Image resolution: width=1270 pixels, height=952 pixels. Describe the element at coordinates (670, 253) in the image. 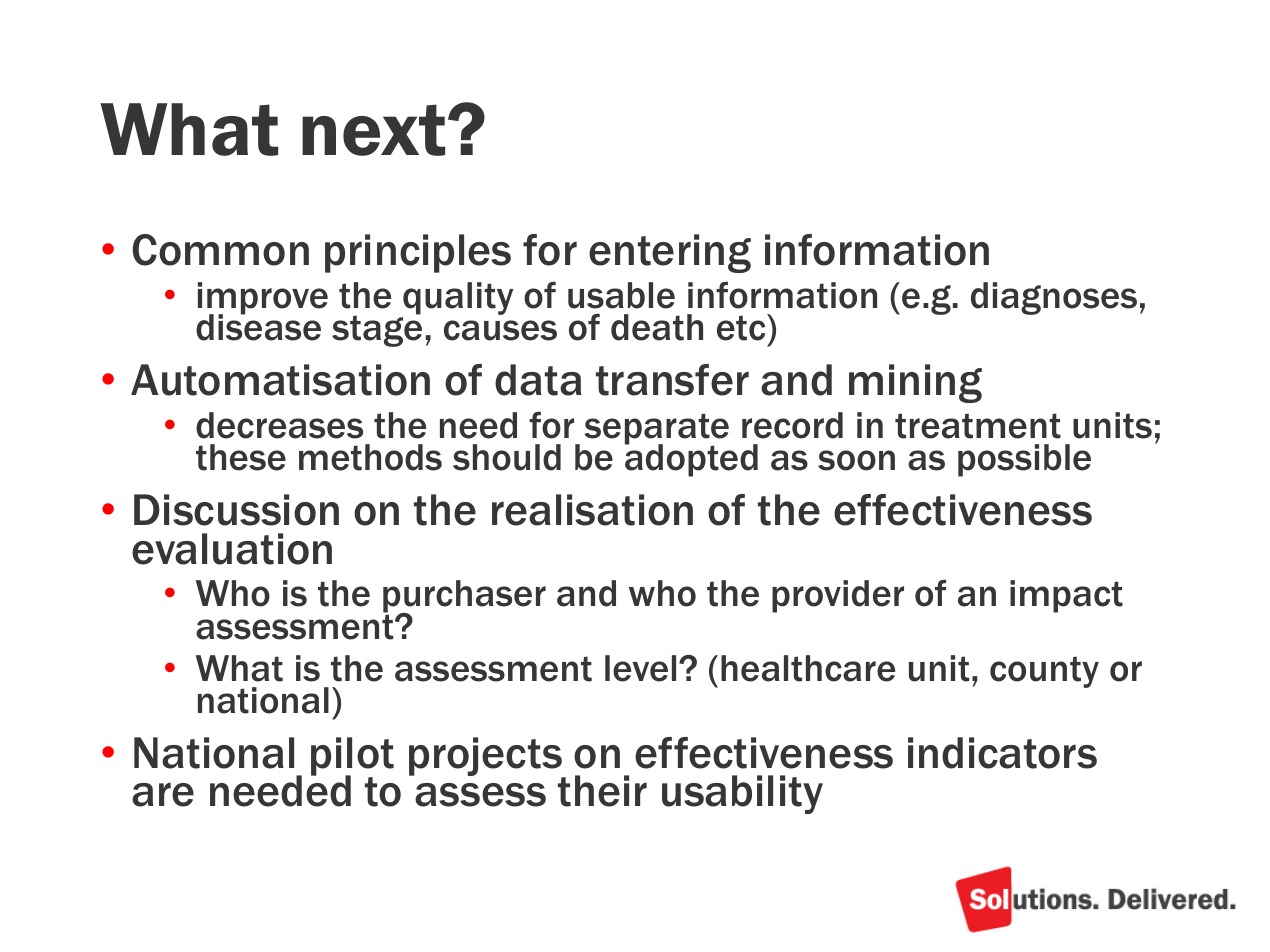

I see `entering` at that location.
